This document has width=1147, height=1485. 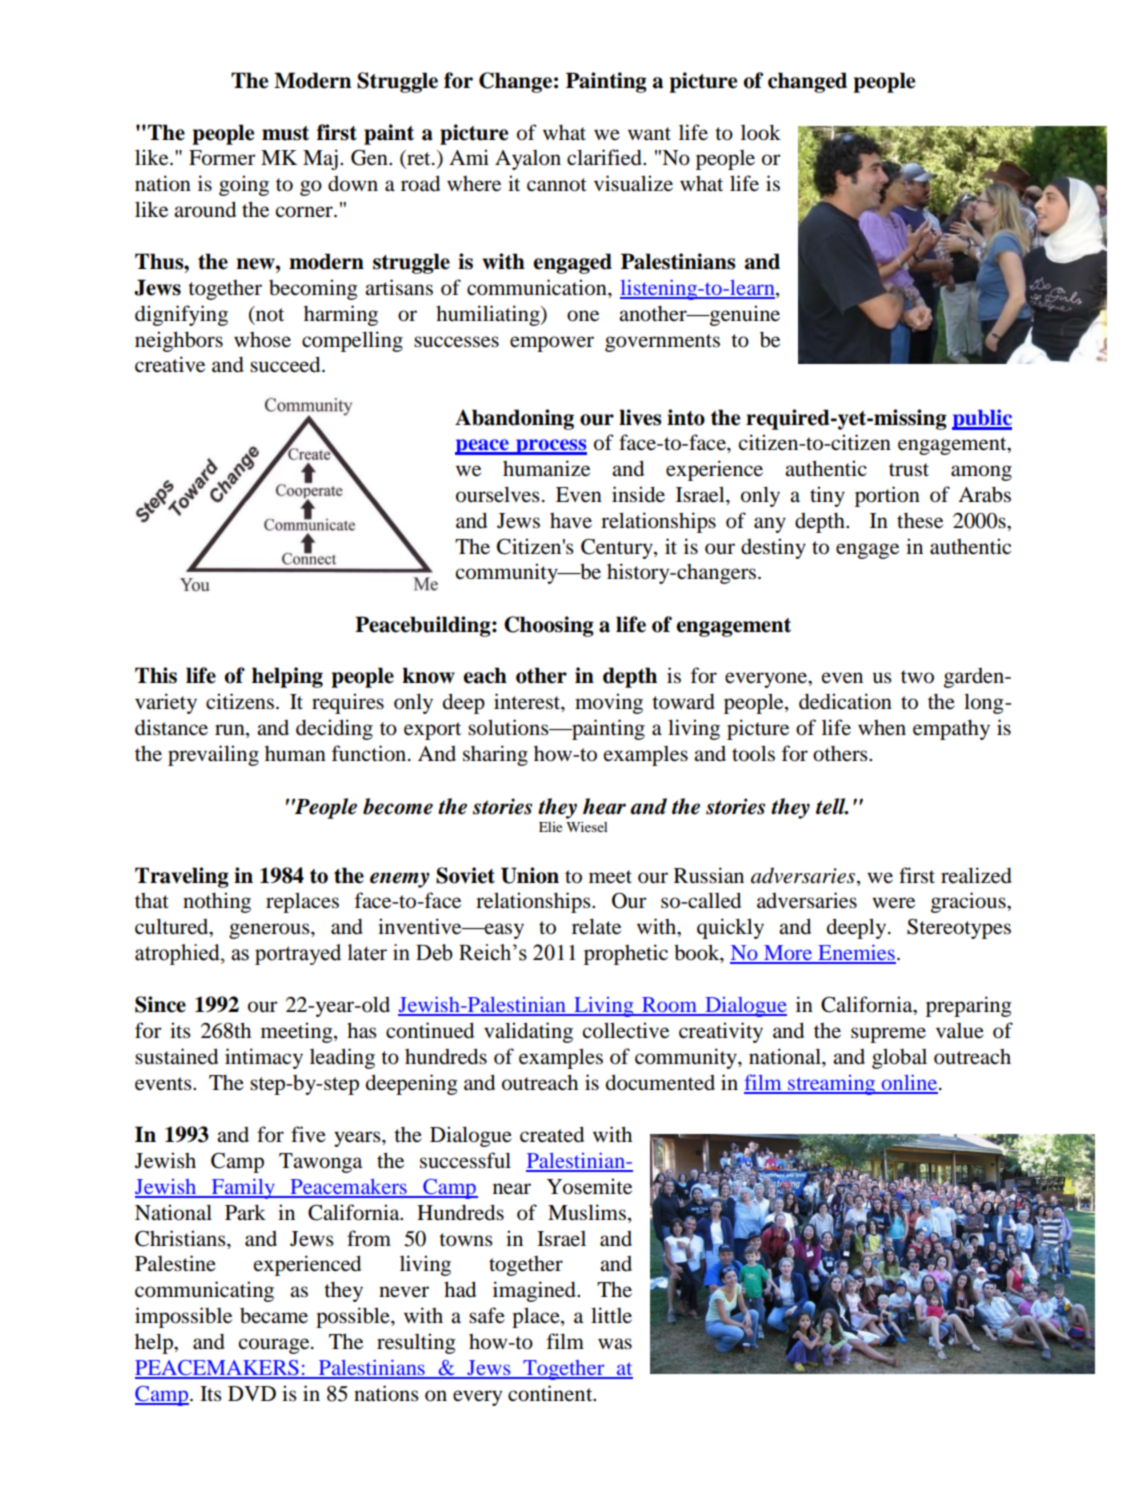 I want to click on prevailing, so click(x=213, y=755).
